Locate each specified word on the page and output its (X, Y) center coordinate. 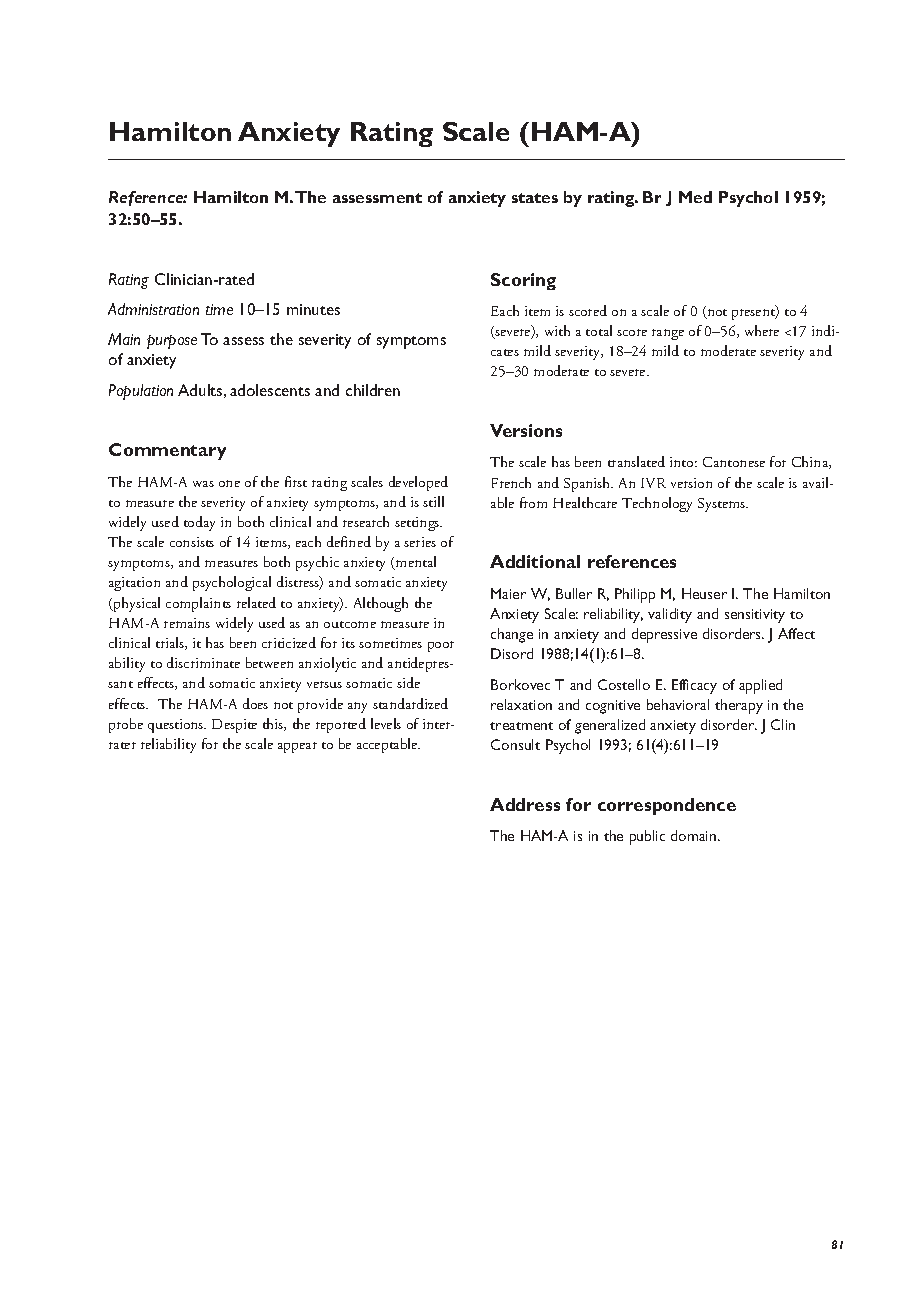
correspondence (667, 806)
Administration (153, 309)
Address (525, 804)
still (433, 501)
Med (695, 197)
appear (297, 747)
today (199, 523)
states (535, 198)
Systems (723, 505)
